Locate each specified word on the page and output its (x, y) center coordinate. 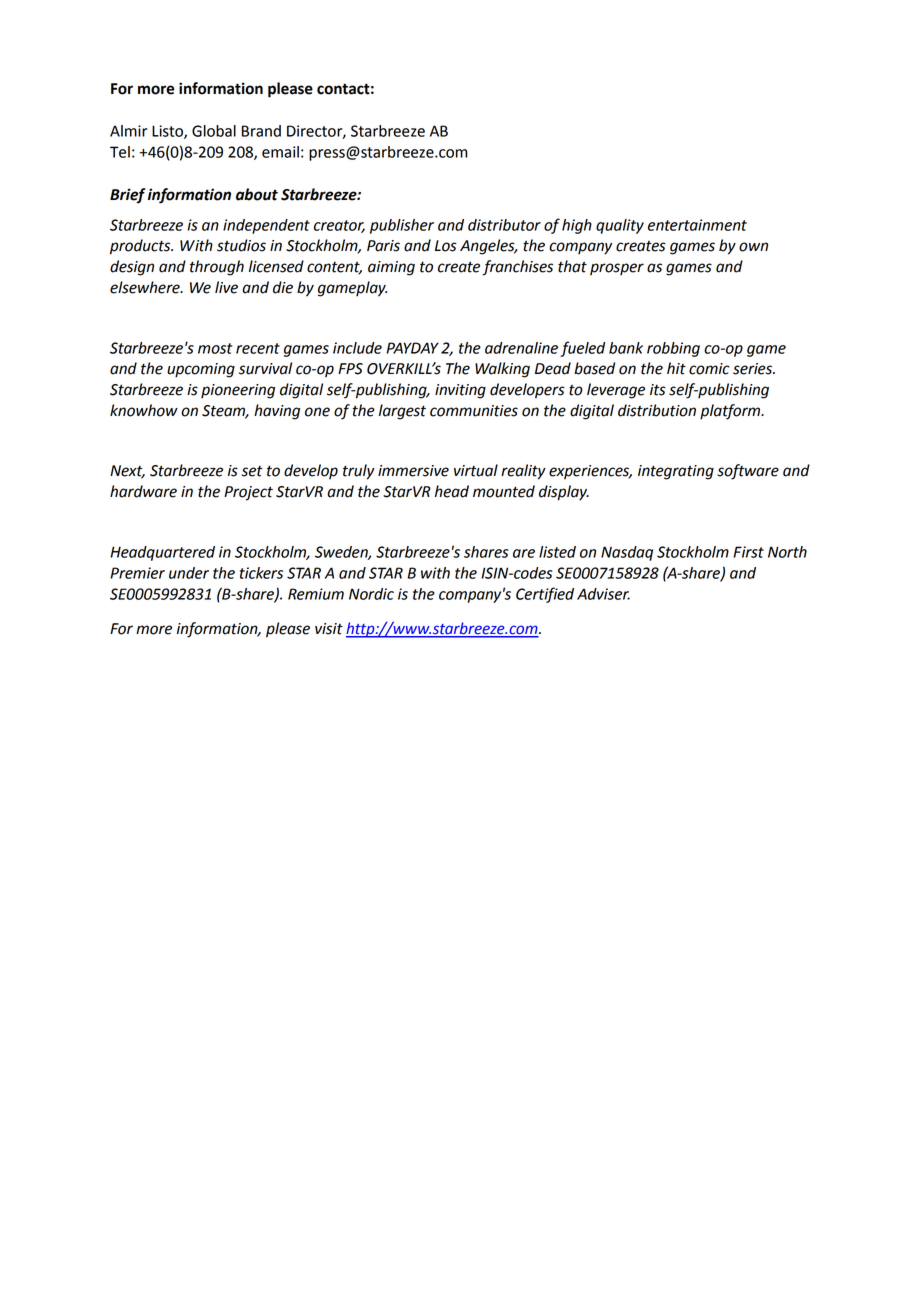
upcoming (201, 370)
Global (214, 131)
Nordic (371, 594)
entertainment (697, 225)
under (189, 573)
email (280, 152)
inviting (460, 391)
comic (709, 369)
